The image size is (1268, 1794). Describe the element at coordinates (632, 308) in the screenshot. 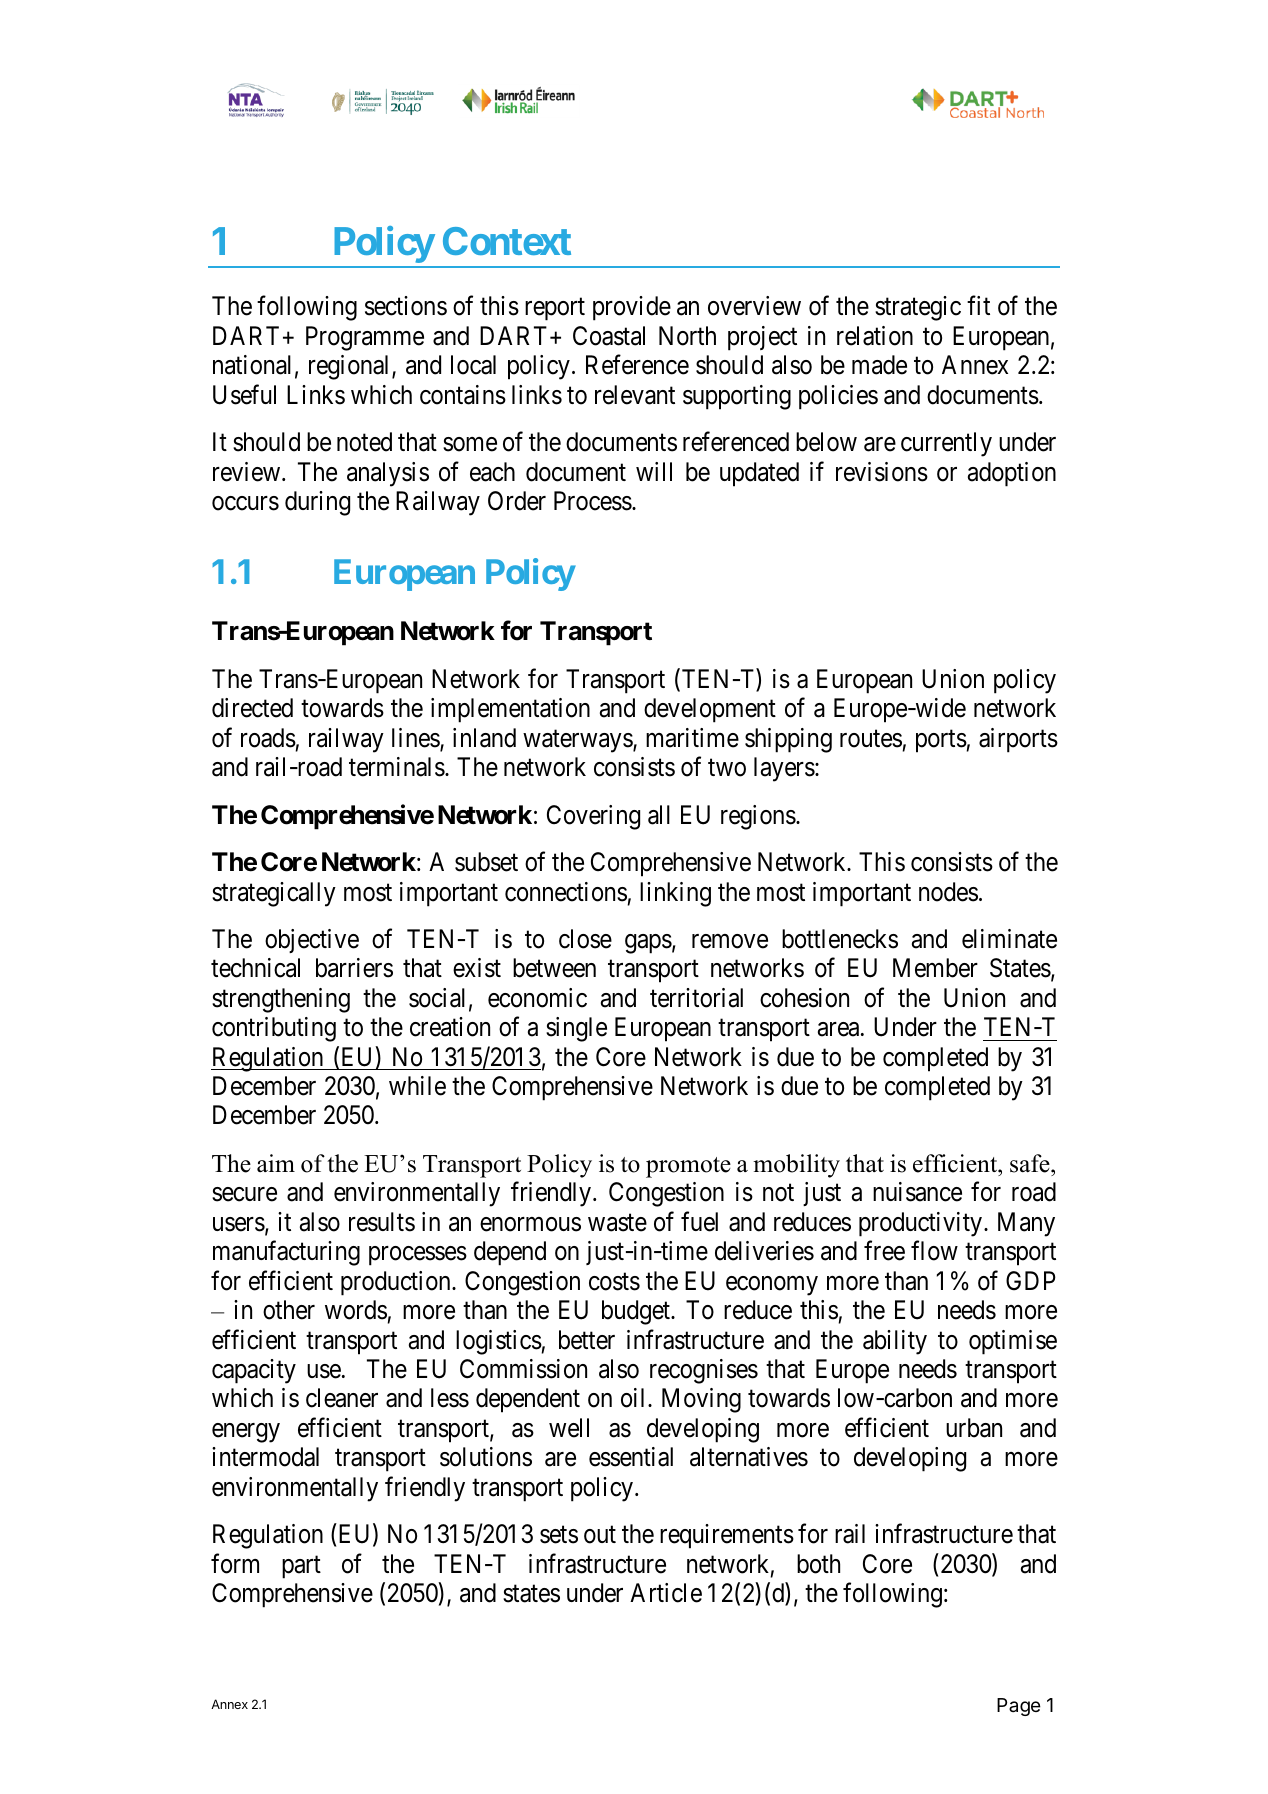

I see `provide` at that location.
